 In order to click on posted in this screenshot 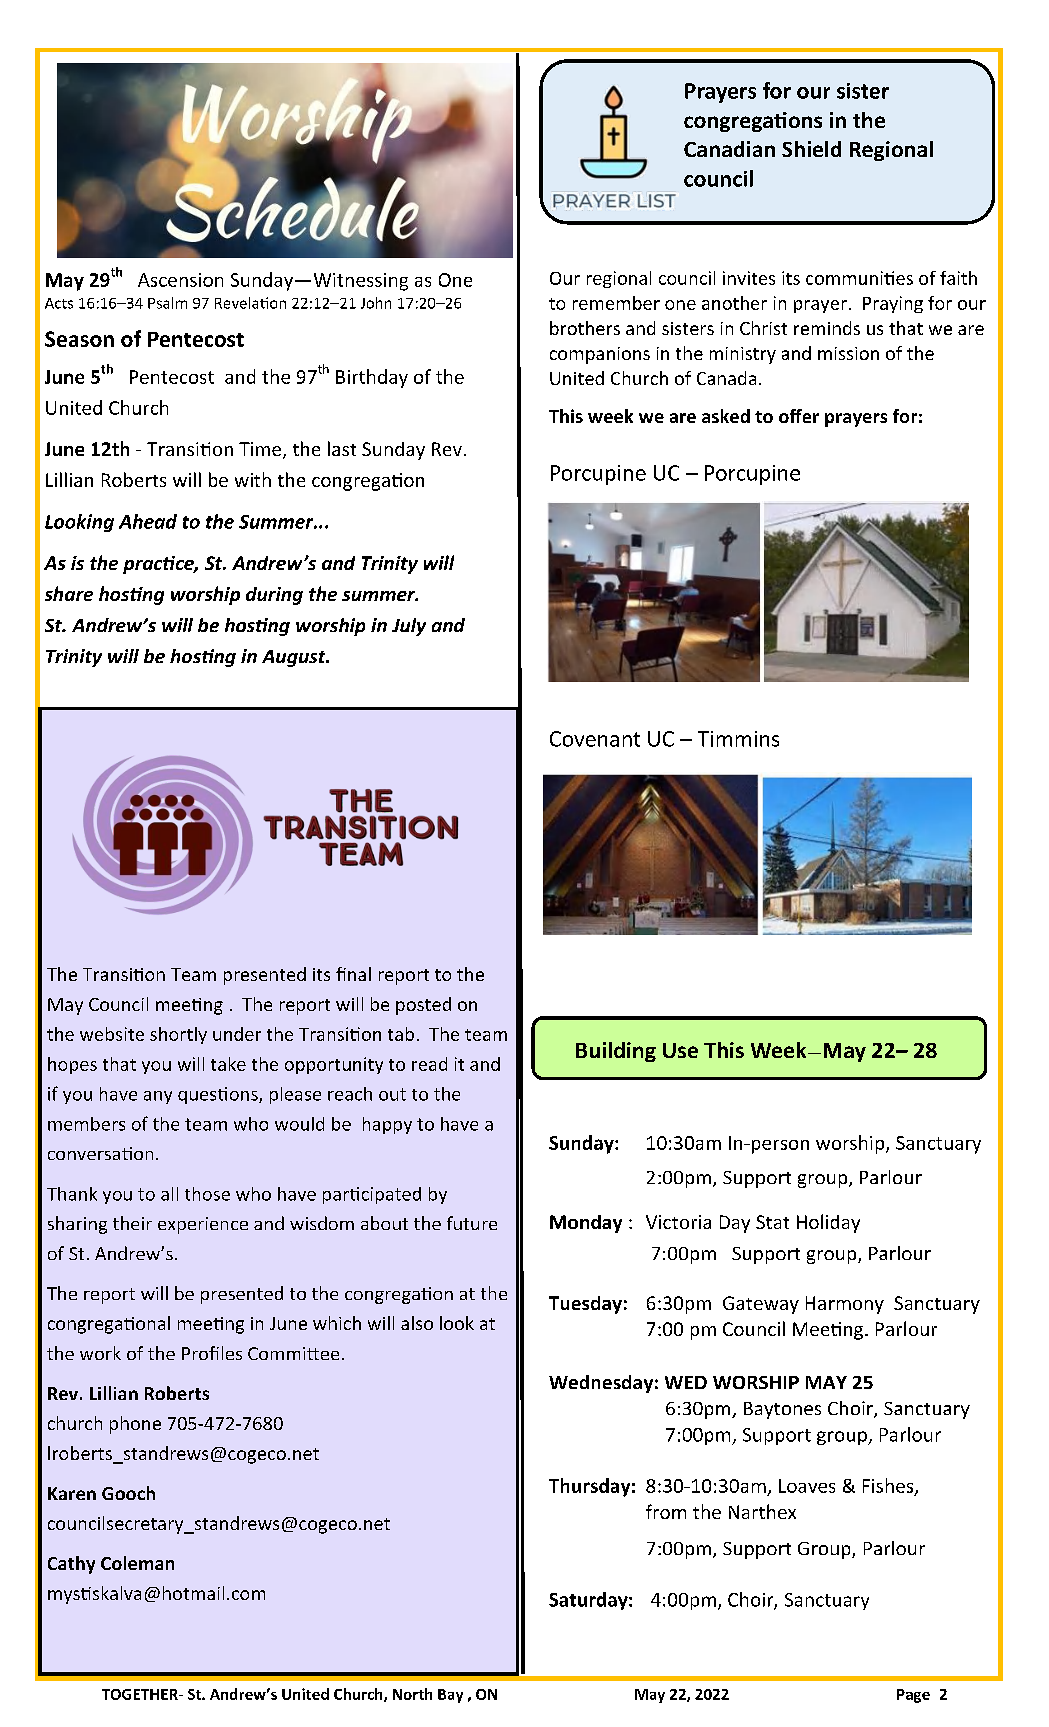, I will do `click(423, 1006)`.
